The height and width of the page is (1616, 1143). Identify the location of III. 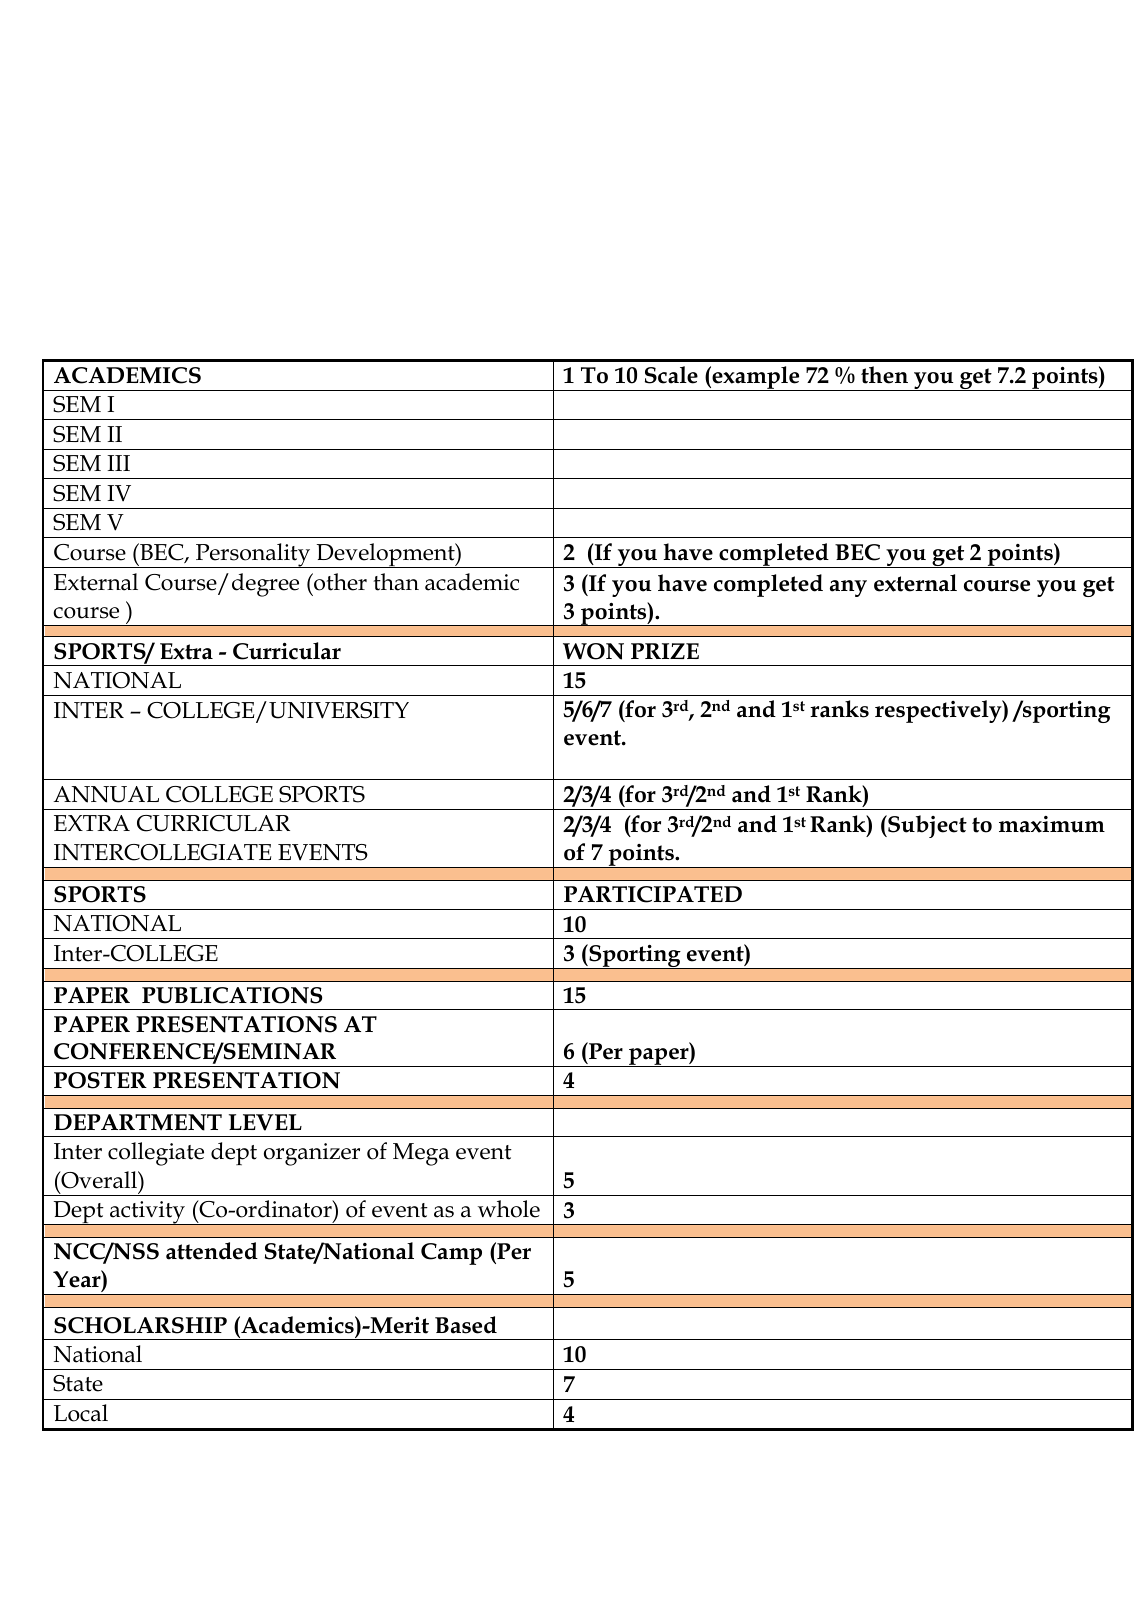
(118, 463).
